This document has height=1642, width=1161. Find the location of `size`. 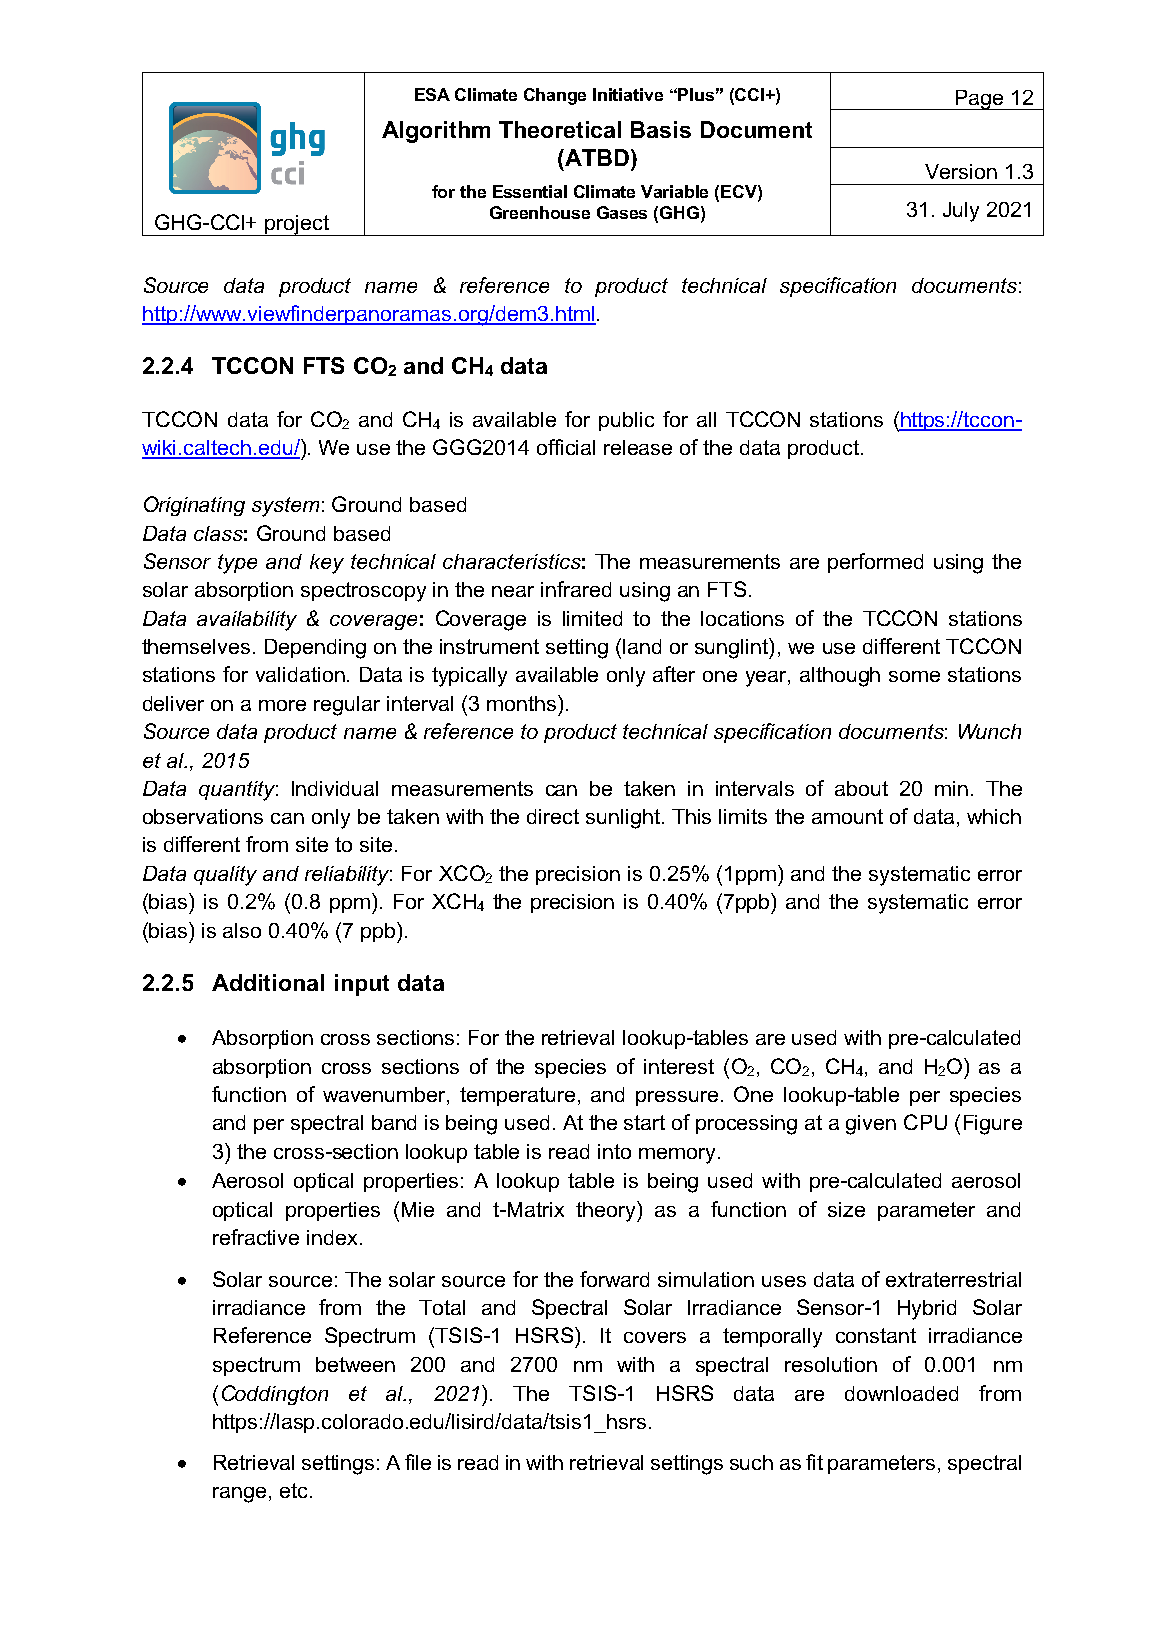

size is located at coordinates (846, 1209).
